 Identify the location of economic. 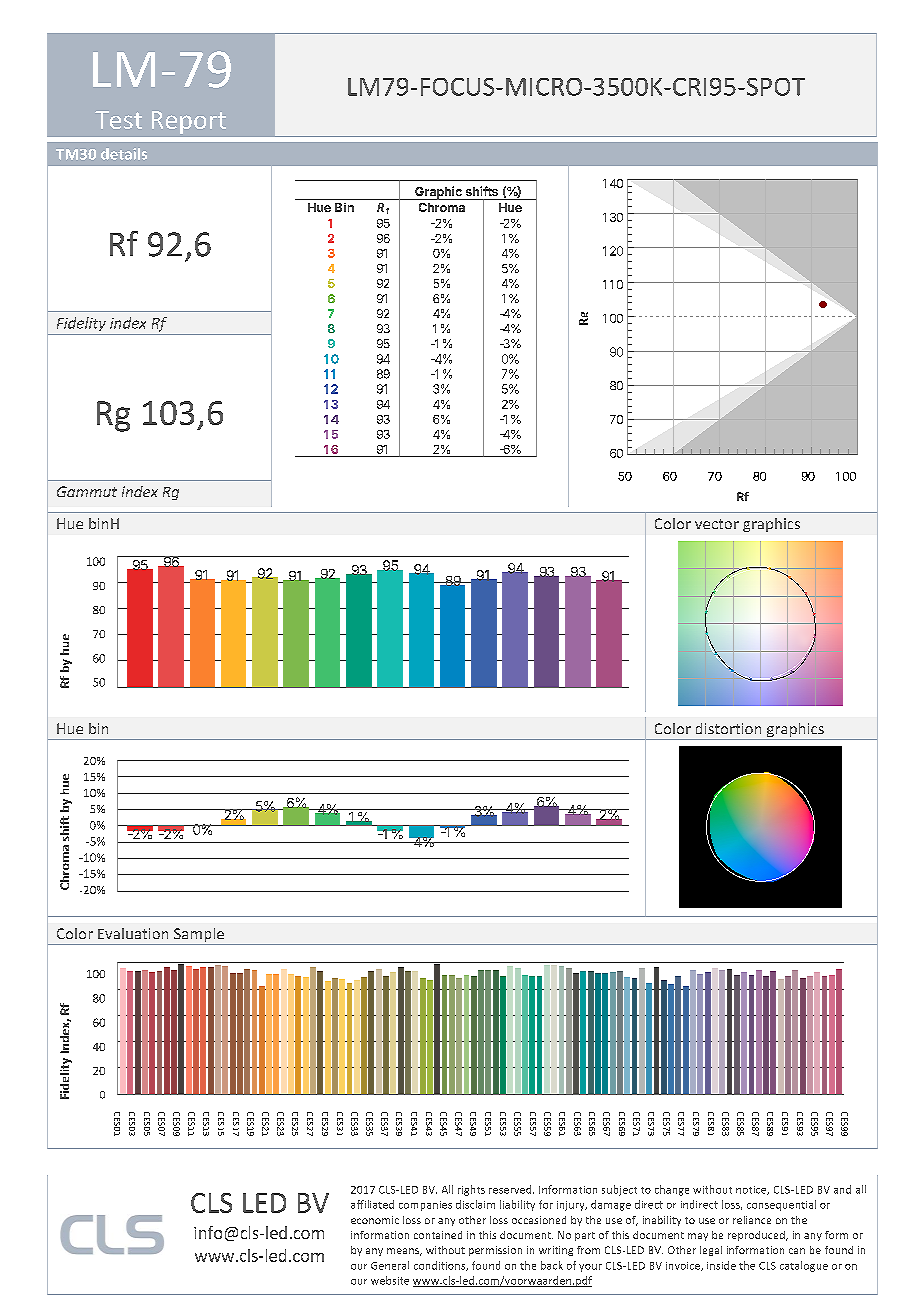
(375, 1220).
